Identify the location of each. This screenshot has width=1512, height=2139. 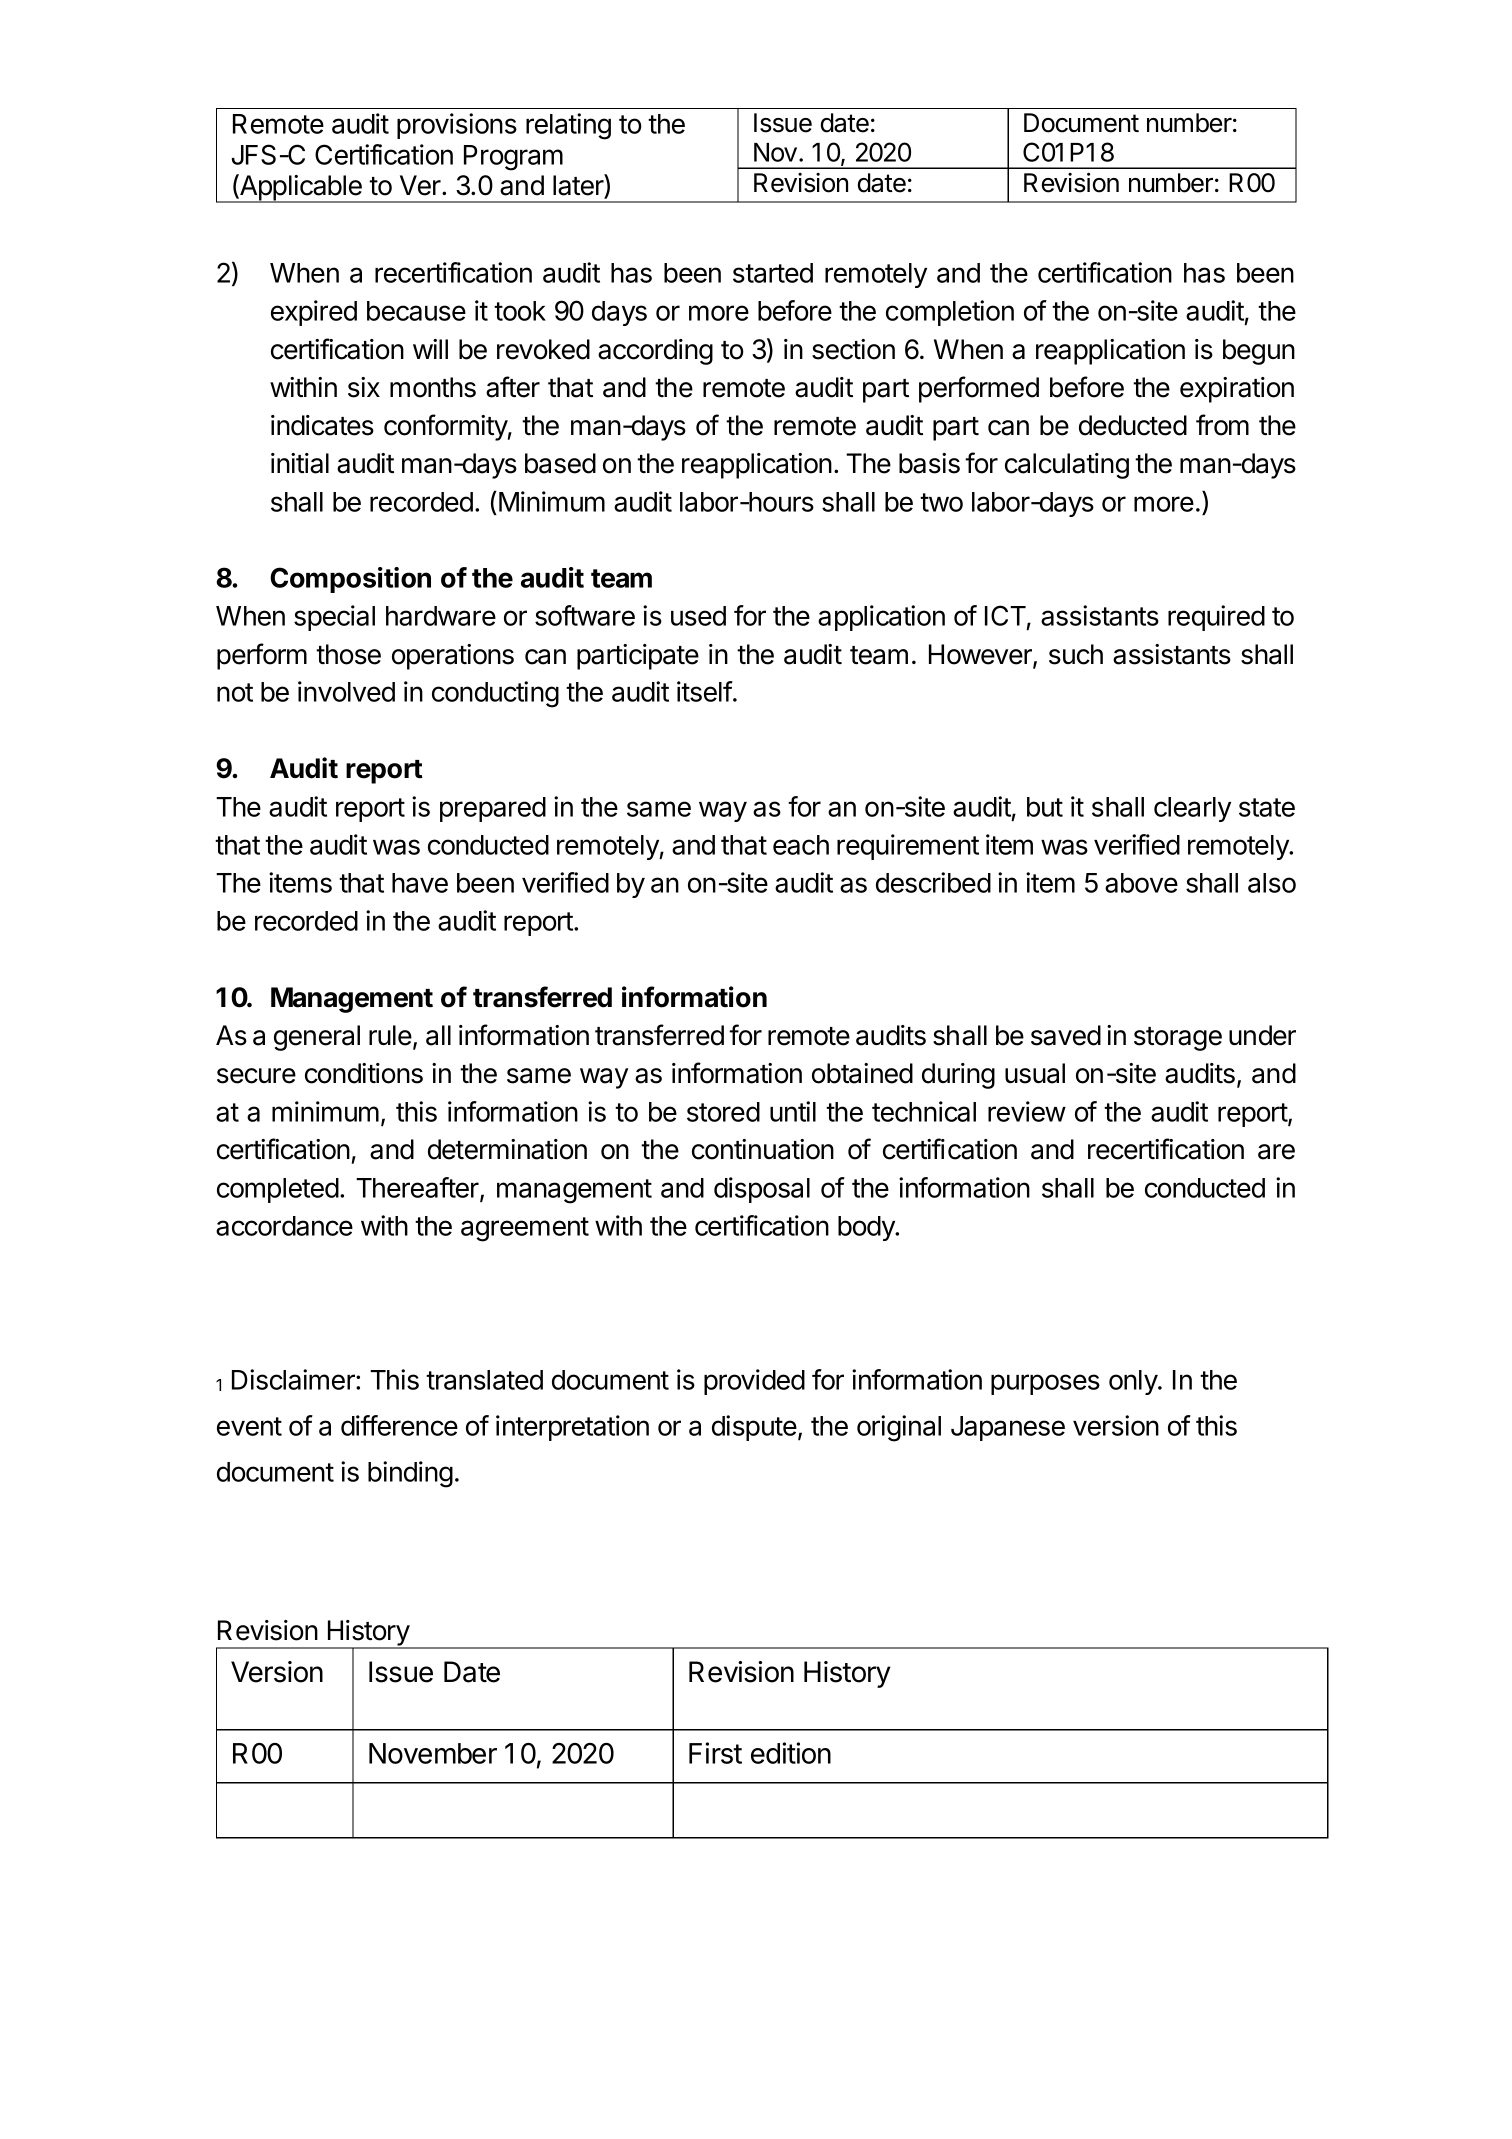
(801, 845).
